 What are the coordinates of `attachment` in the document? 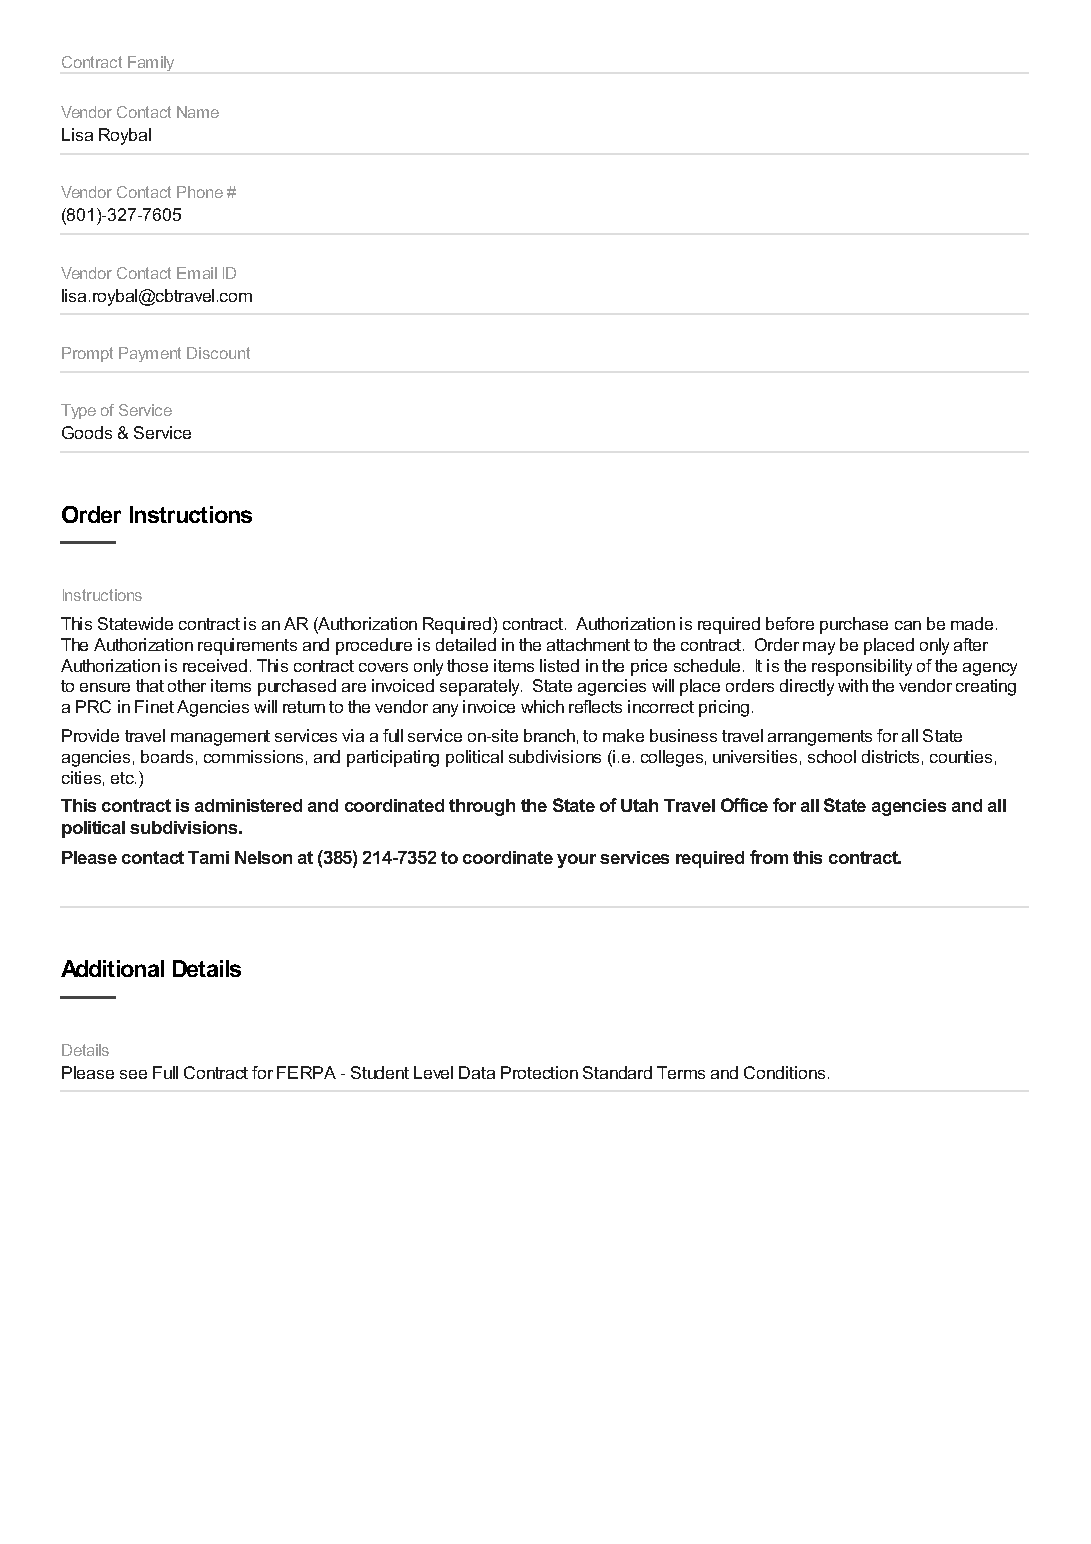 It's located at (588, 644).
